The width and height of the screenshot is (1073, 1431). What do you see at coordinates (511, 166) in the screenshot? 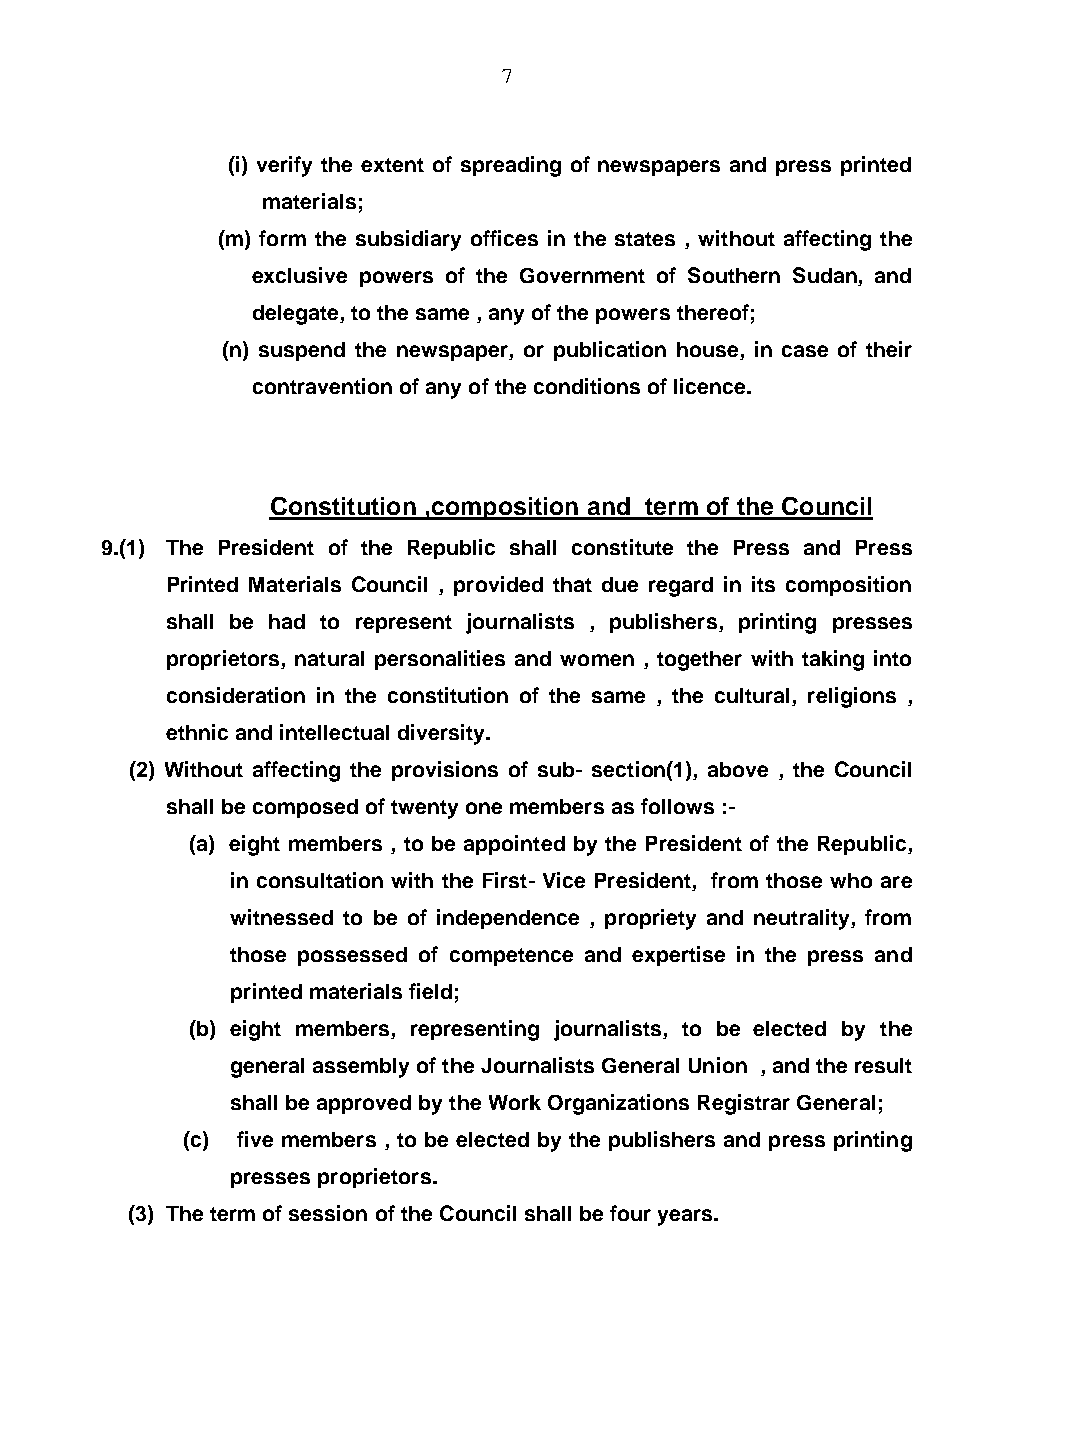
I see `spreading` at bounding box center [511, 166].
